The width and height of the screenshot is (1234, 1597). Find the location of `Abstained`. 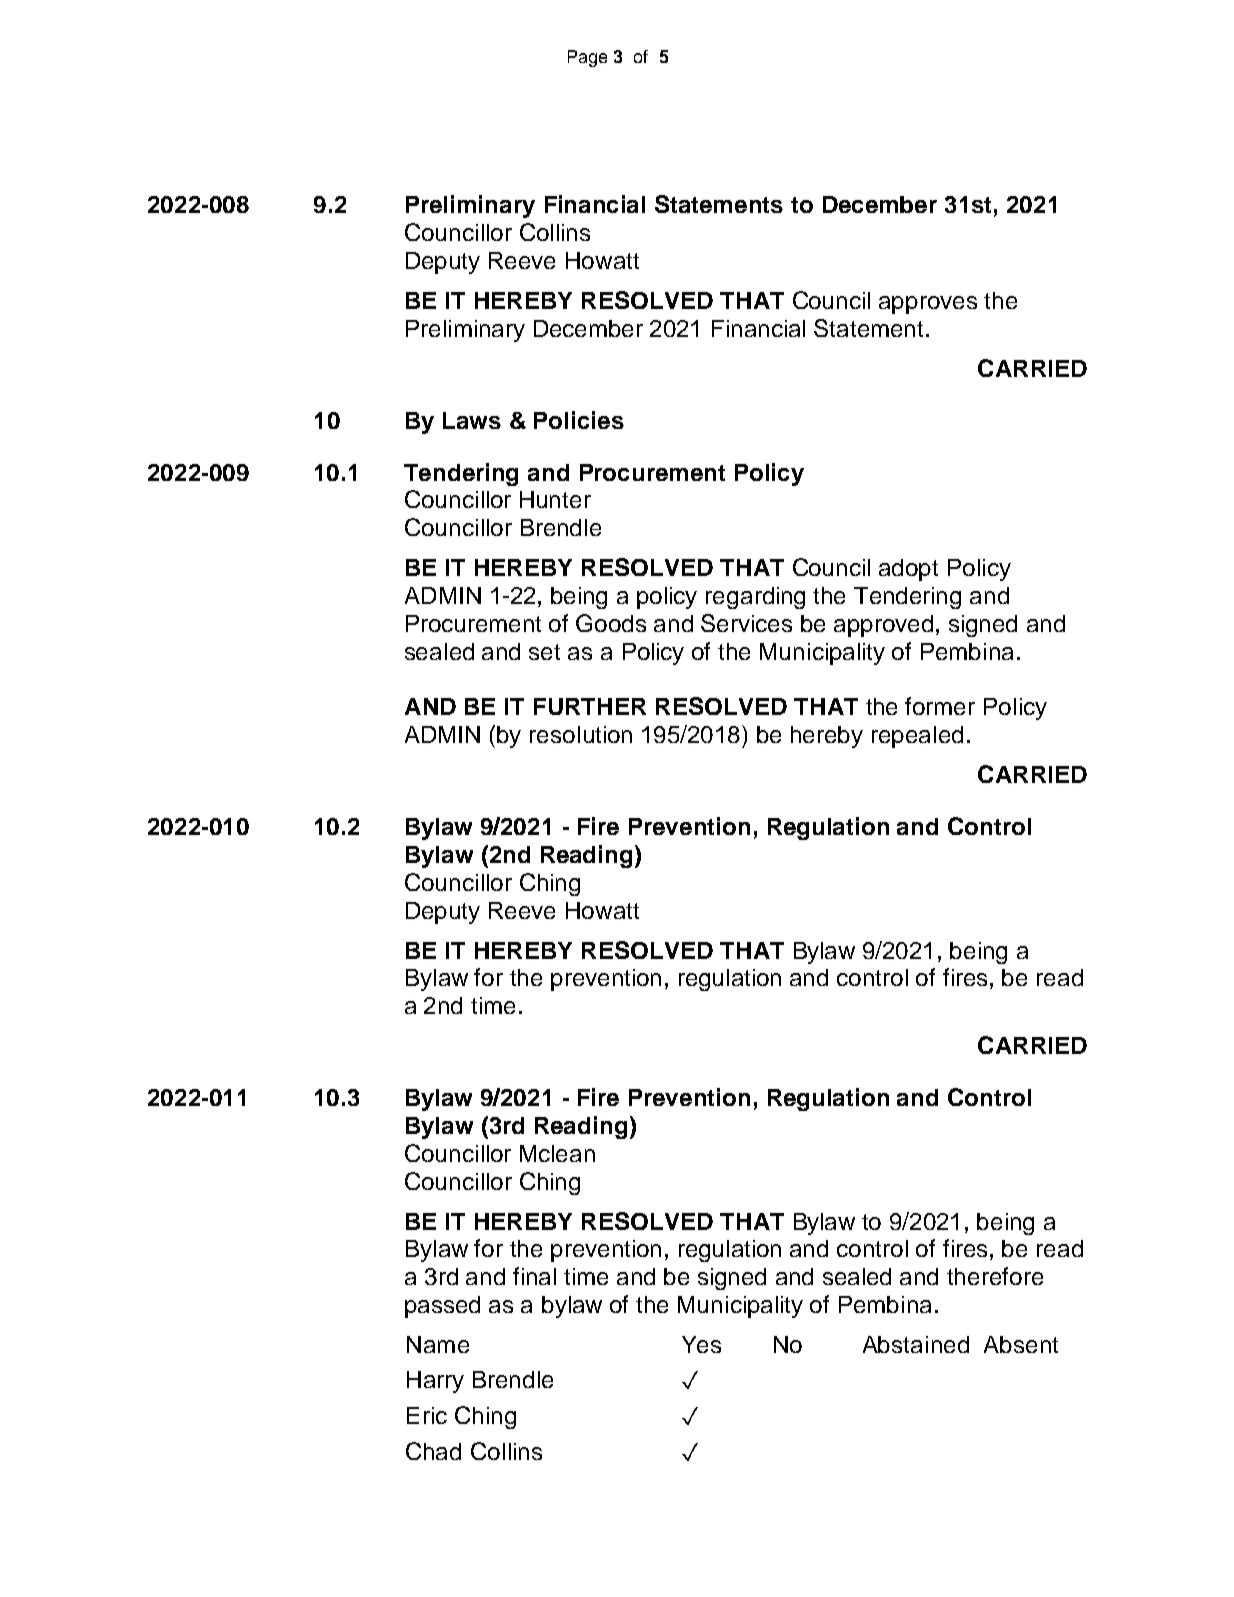

Abstained is located at coordinates (916, 1344).
